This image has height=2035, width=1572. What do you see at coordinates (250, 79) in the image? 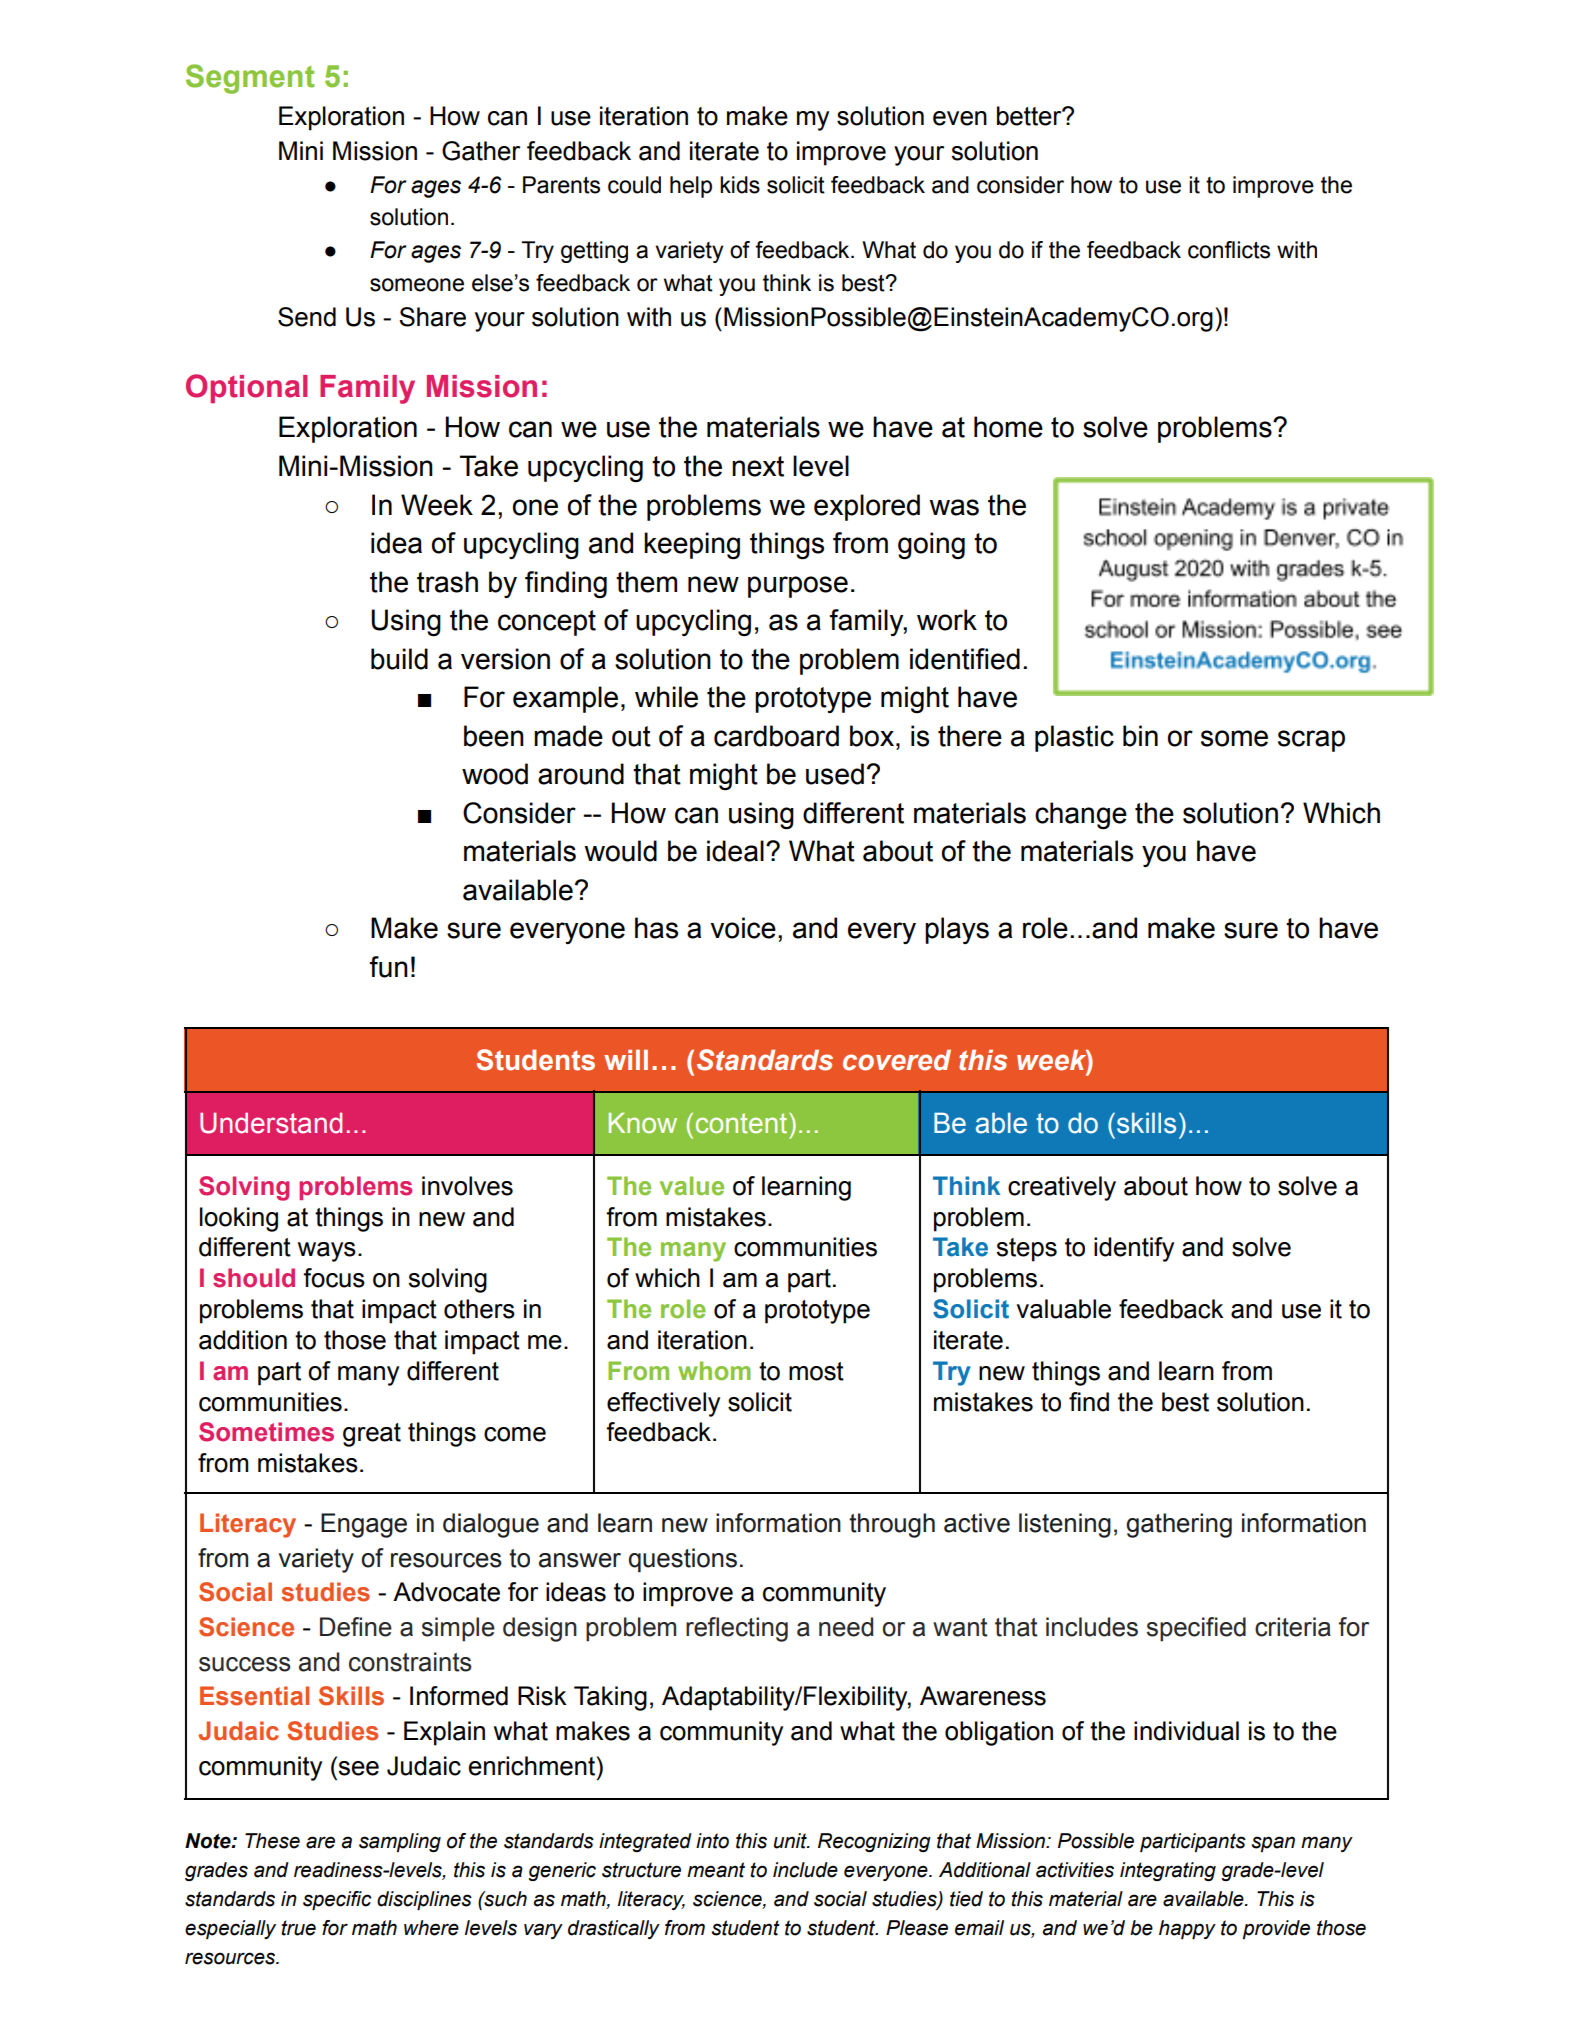
I see `Segment` at bounding box center [250, 79].
